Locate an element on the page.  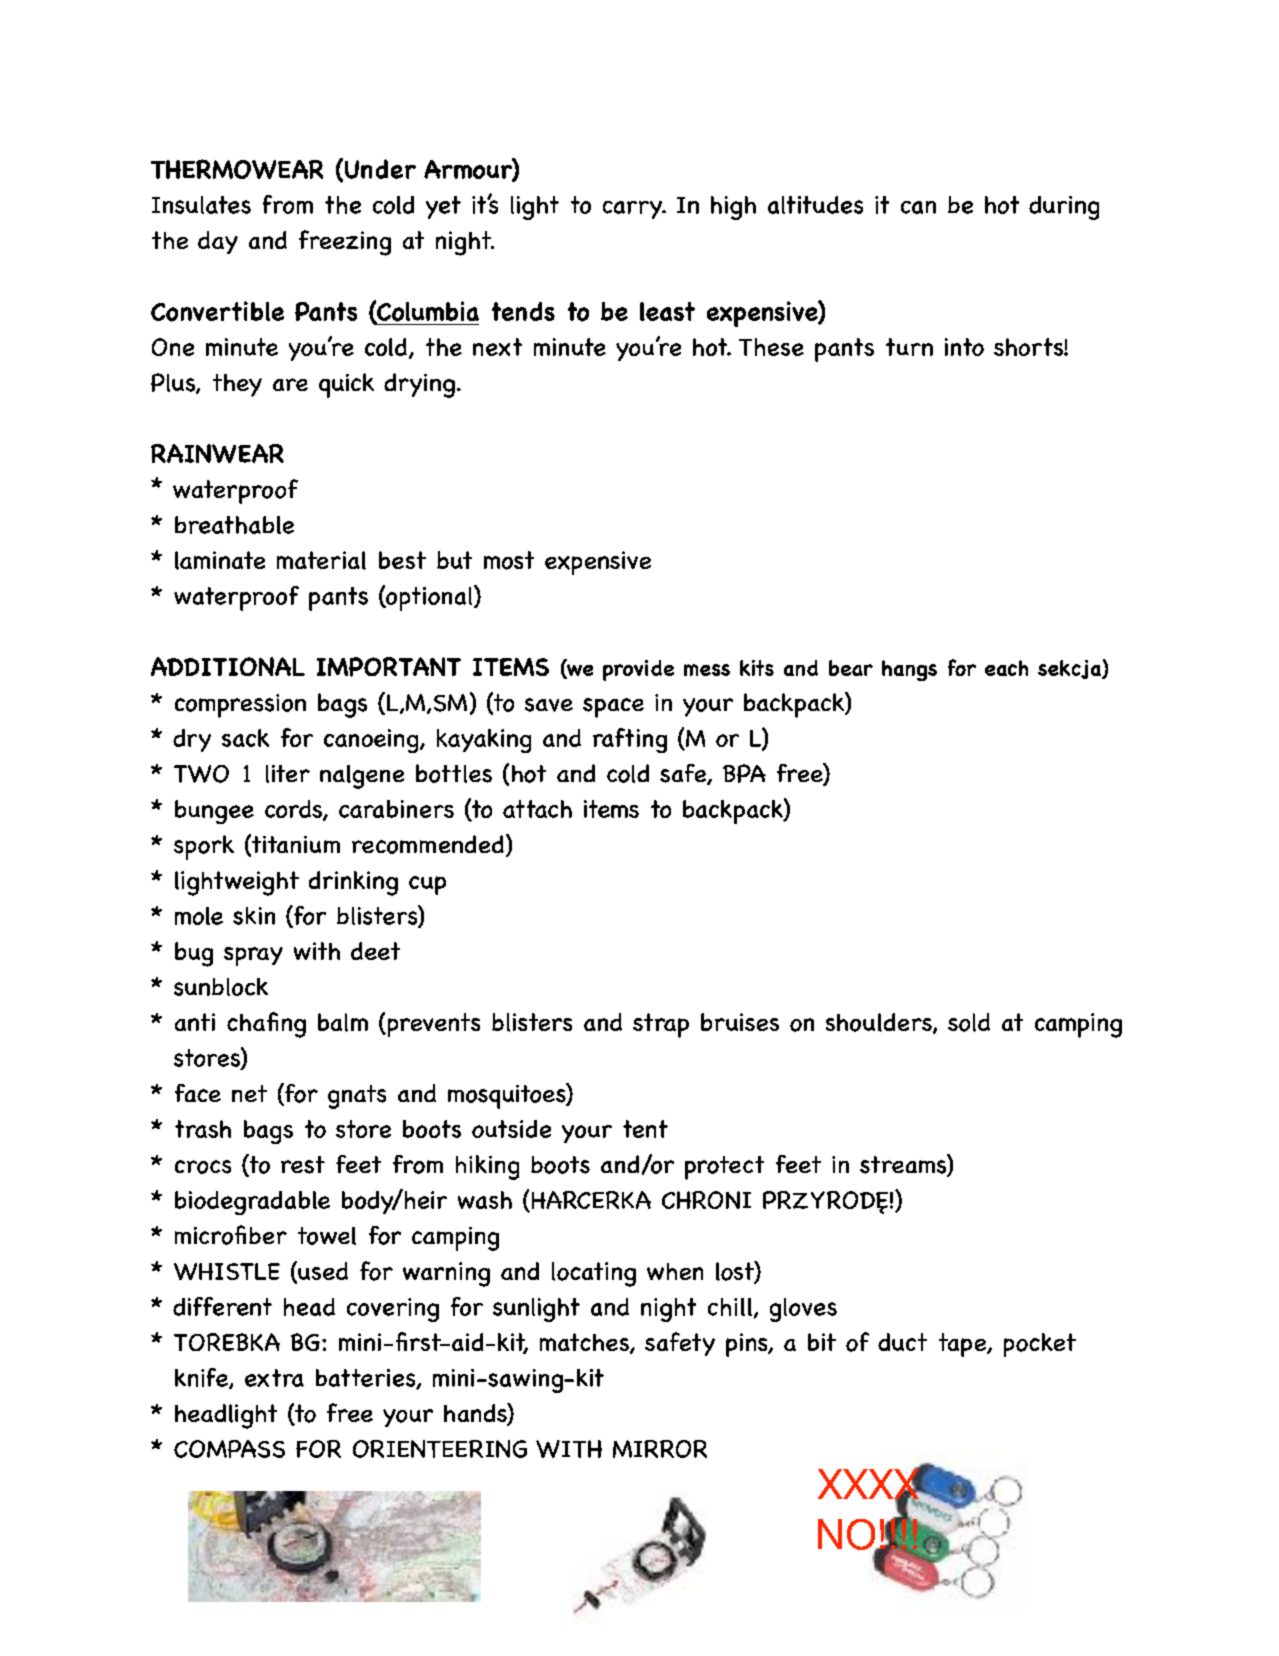
attach is located at coordinates (537, 809).
